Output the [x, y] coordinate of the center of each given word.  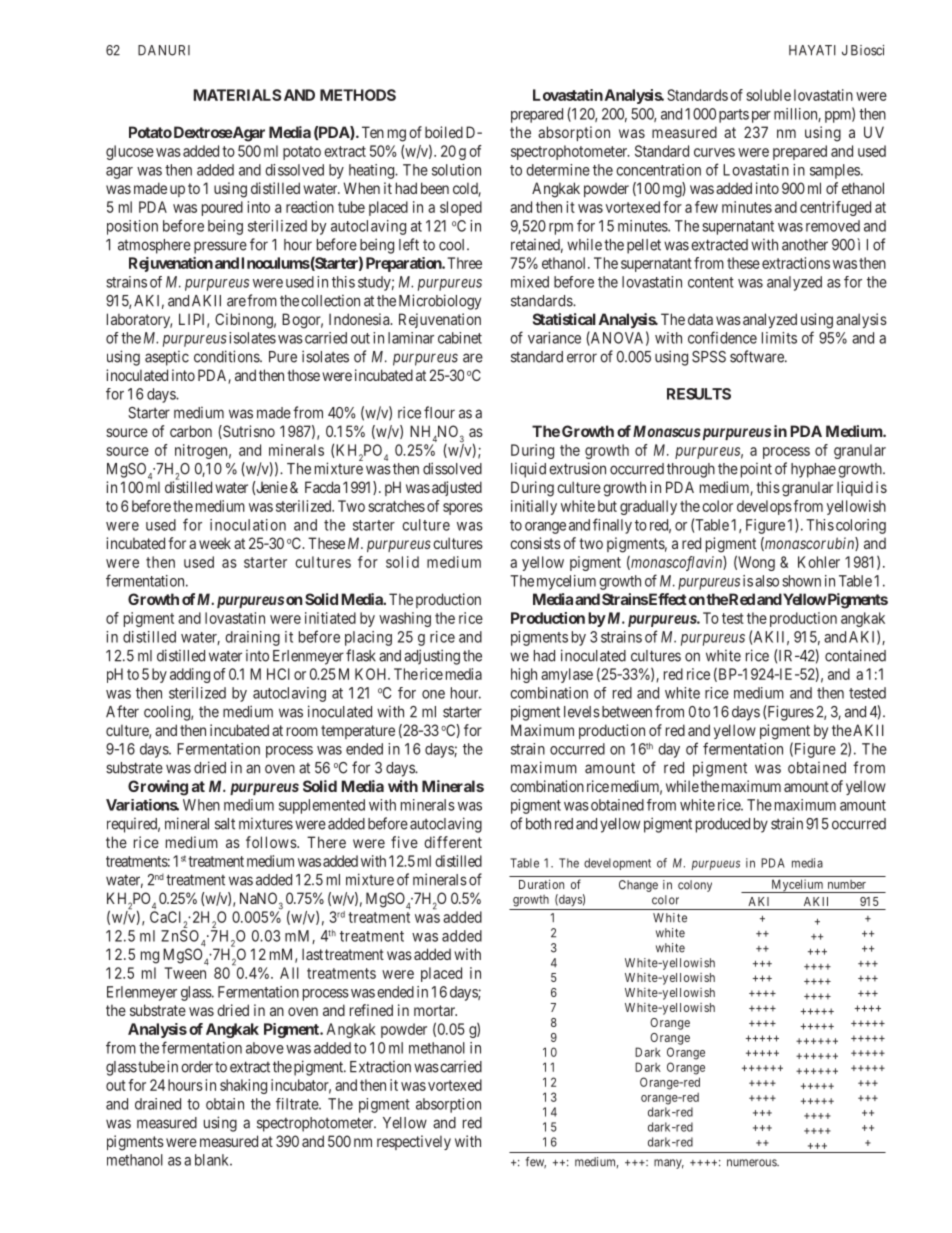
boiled [444, 132]
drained [158, 1104]
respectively [414, 1142]
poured [222, 208]
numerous [752, 1163]
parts [734, 116]
